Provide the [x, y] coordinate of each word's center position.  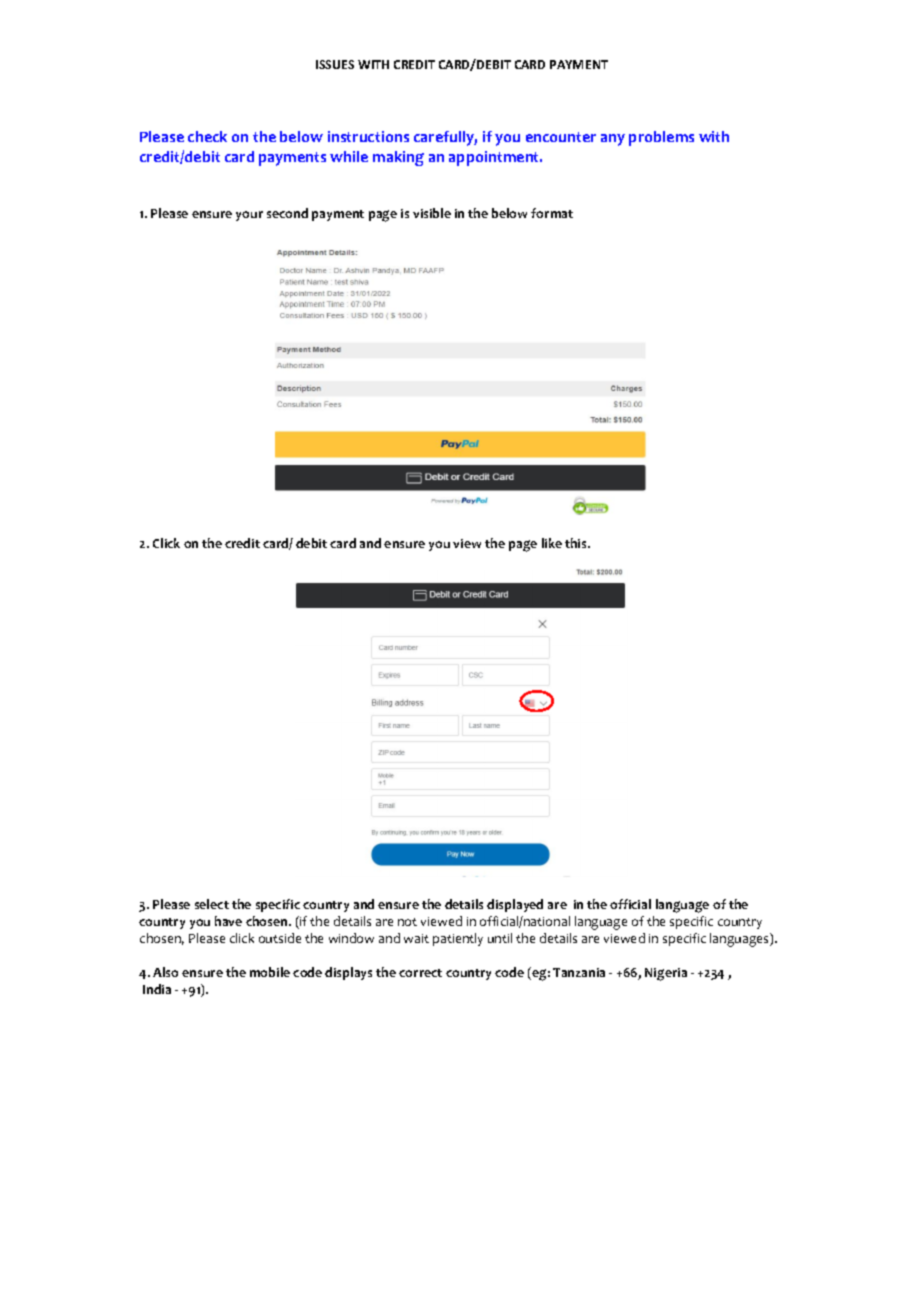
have [228, 921]
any [613, 140]
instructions [368, 136]
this [577, 543]
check [207, 136]
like [552, 543]
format [552, 213]
